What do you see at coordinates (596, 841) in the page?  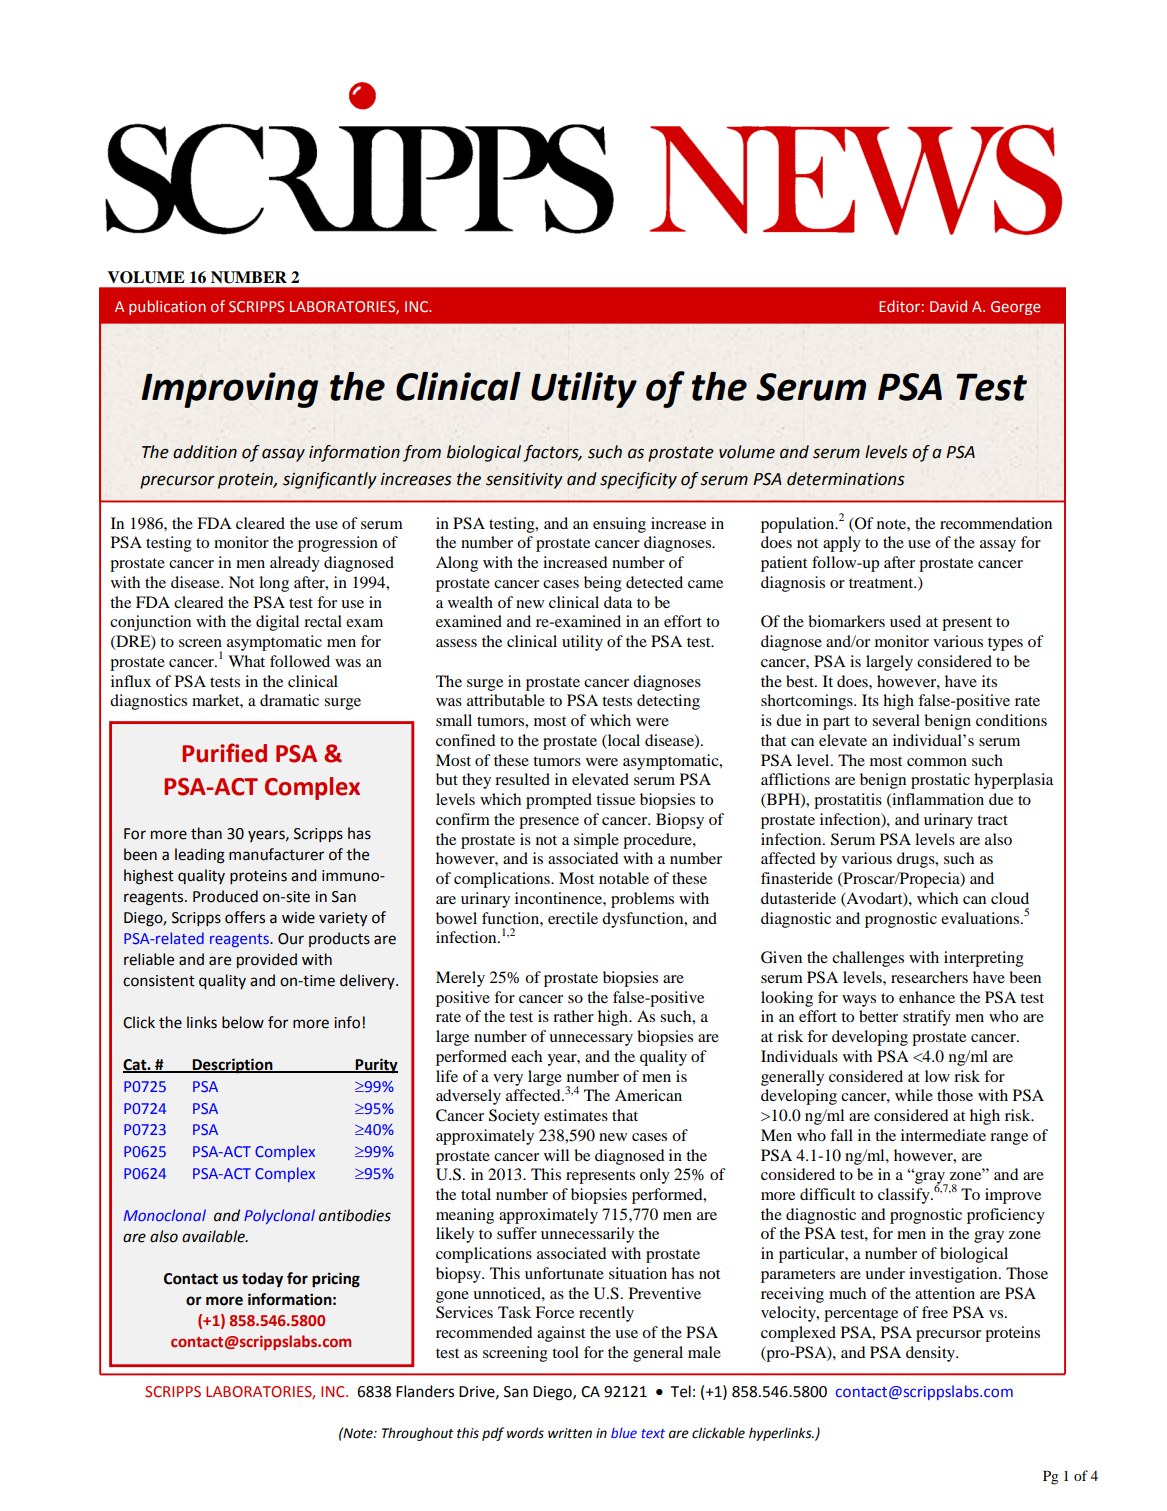 I see `simple` at bounding box center [596, 841].
